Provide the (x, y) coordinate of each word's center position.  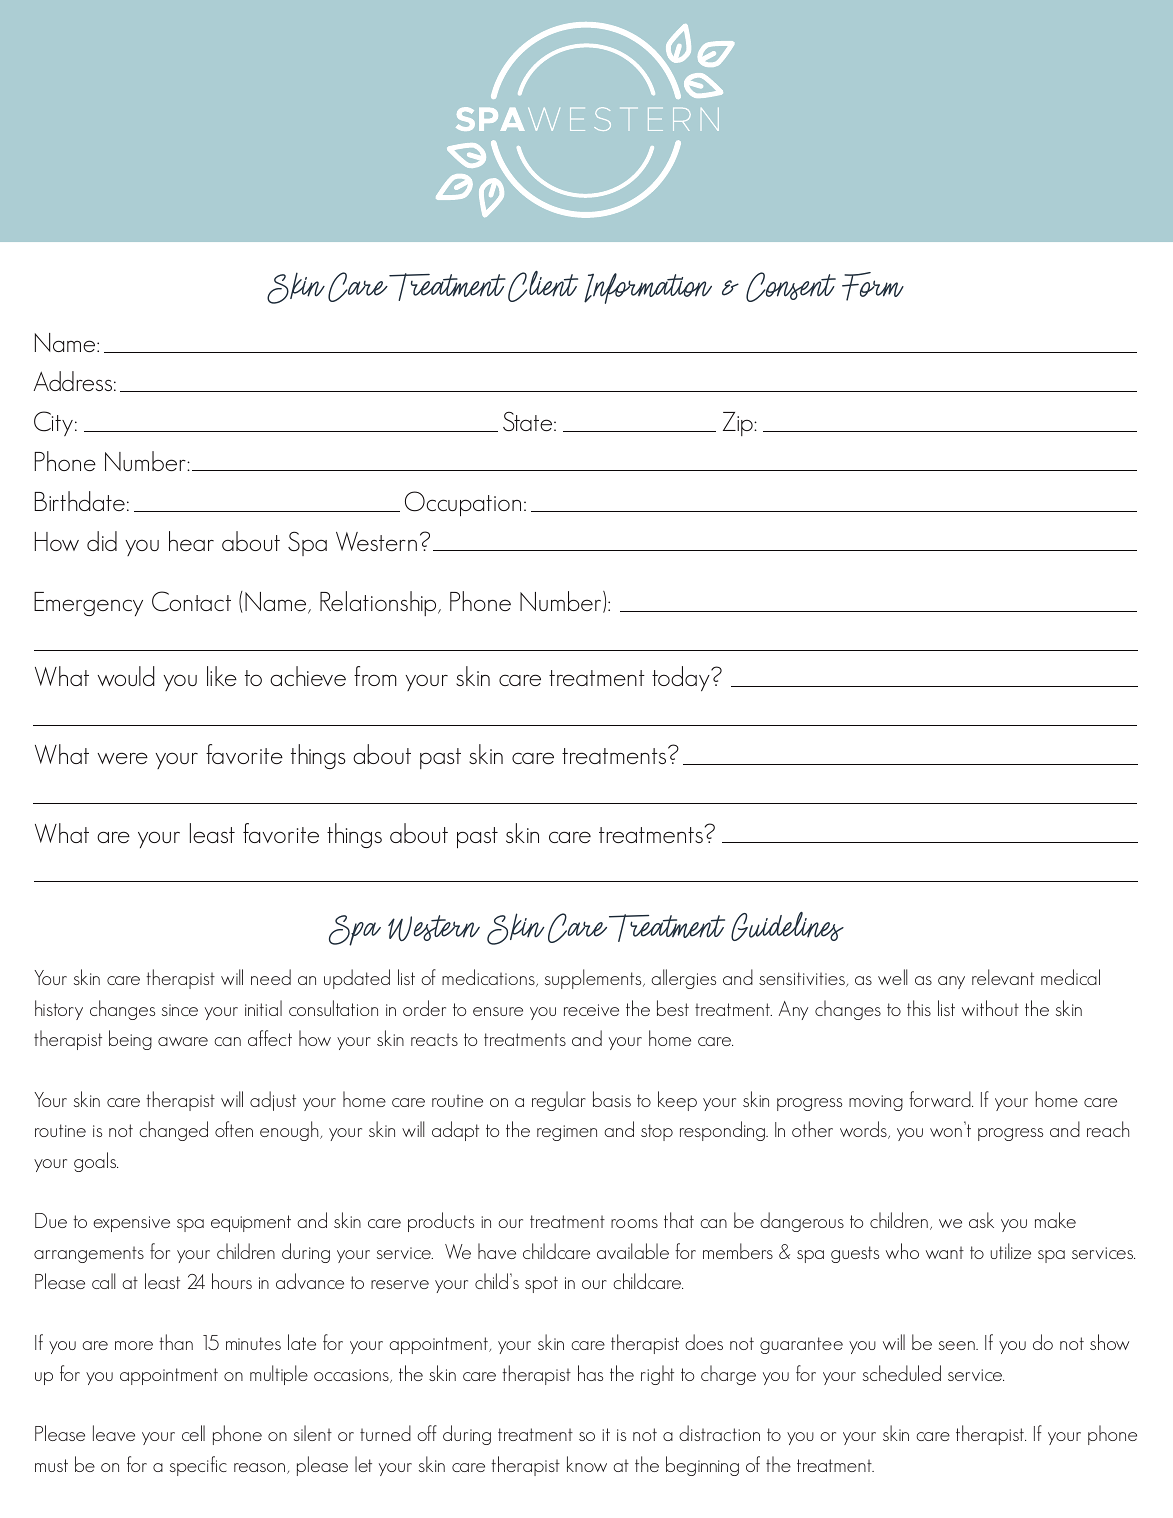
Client (543, 286)
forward (941, 1099)
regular (559, 1101)
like (222, 676)
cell (193, 1433)
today (682, 678)
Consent (791, 287)
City (53, 423)
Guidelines (787, 926)
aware (183, 1041)
